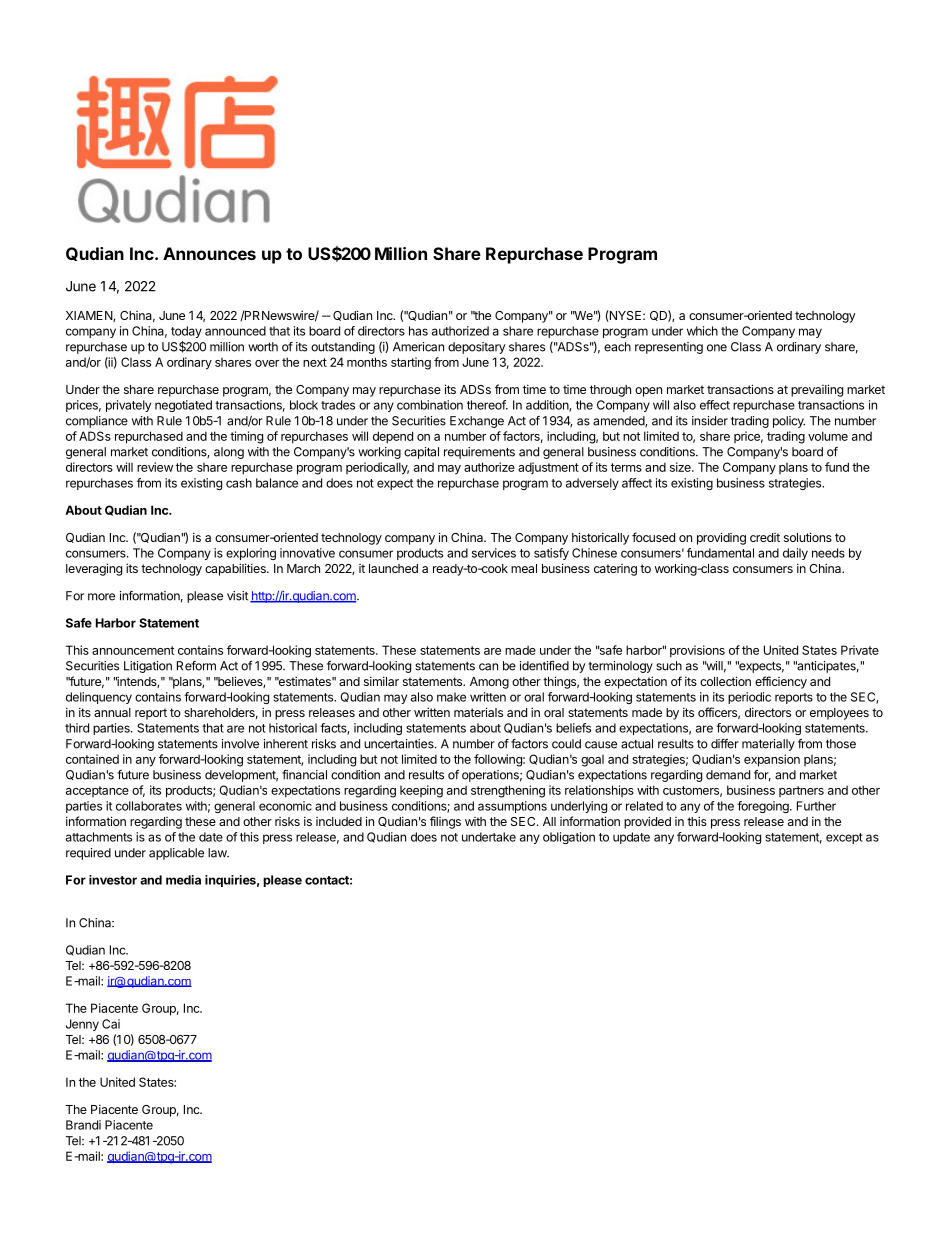 The image size is (952, 1233). Describe the element at coordinates (83, 1125) in the screenshot. I see `Brandi` at that location.
